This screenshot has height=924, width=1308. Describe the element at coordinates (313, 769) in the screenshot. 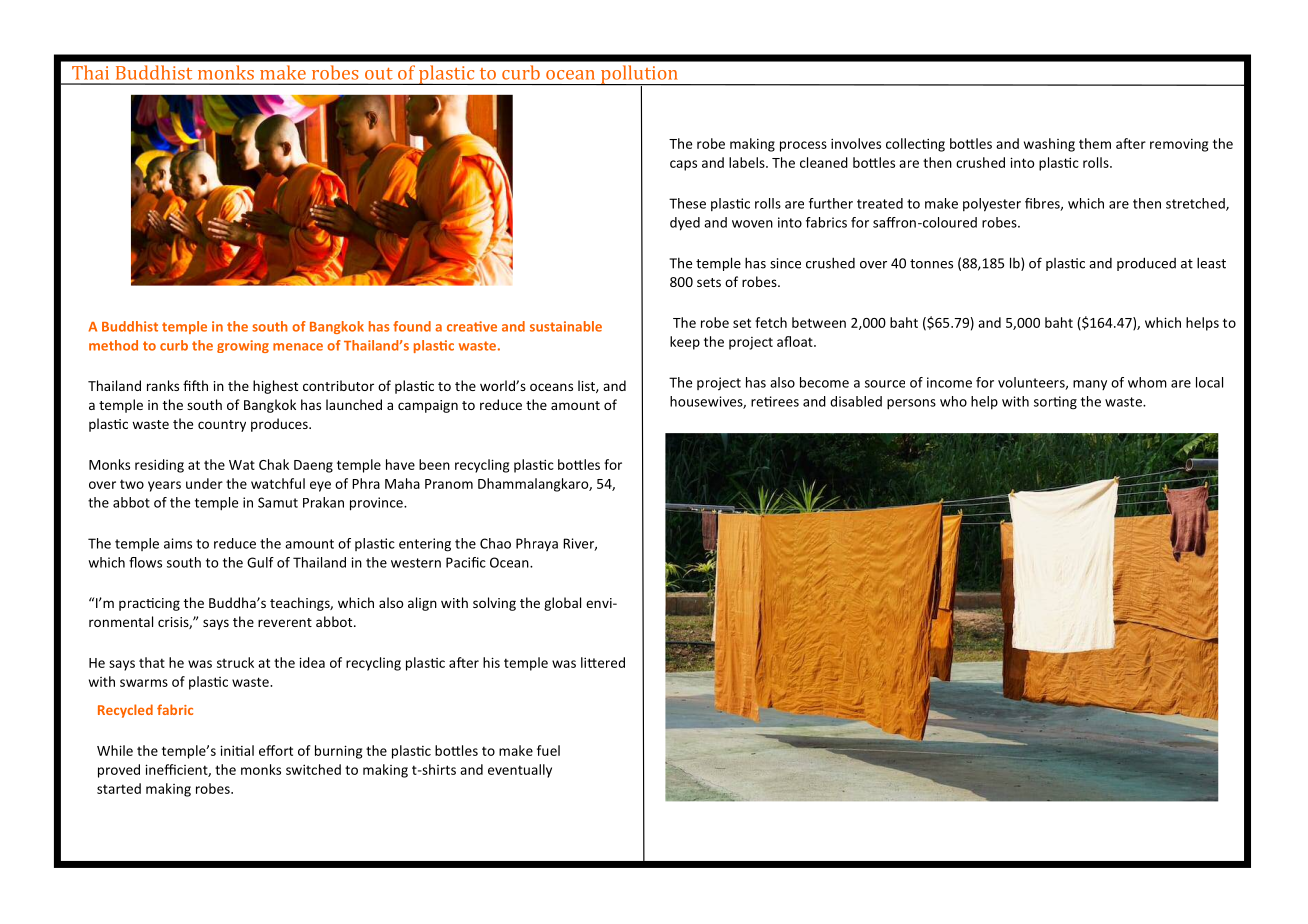

I see `switched` at that location.
